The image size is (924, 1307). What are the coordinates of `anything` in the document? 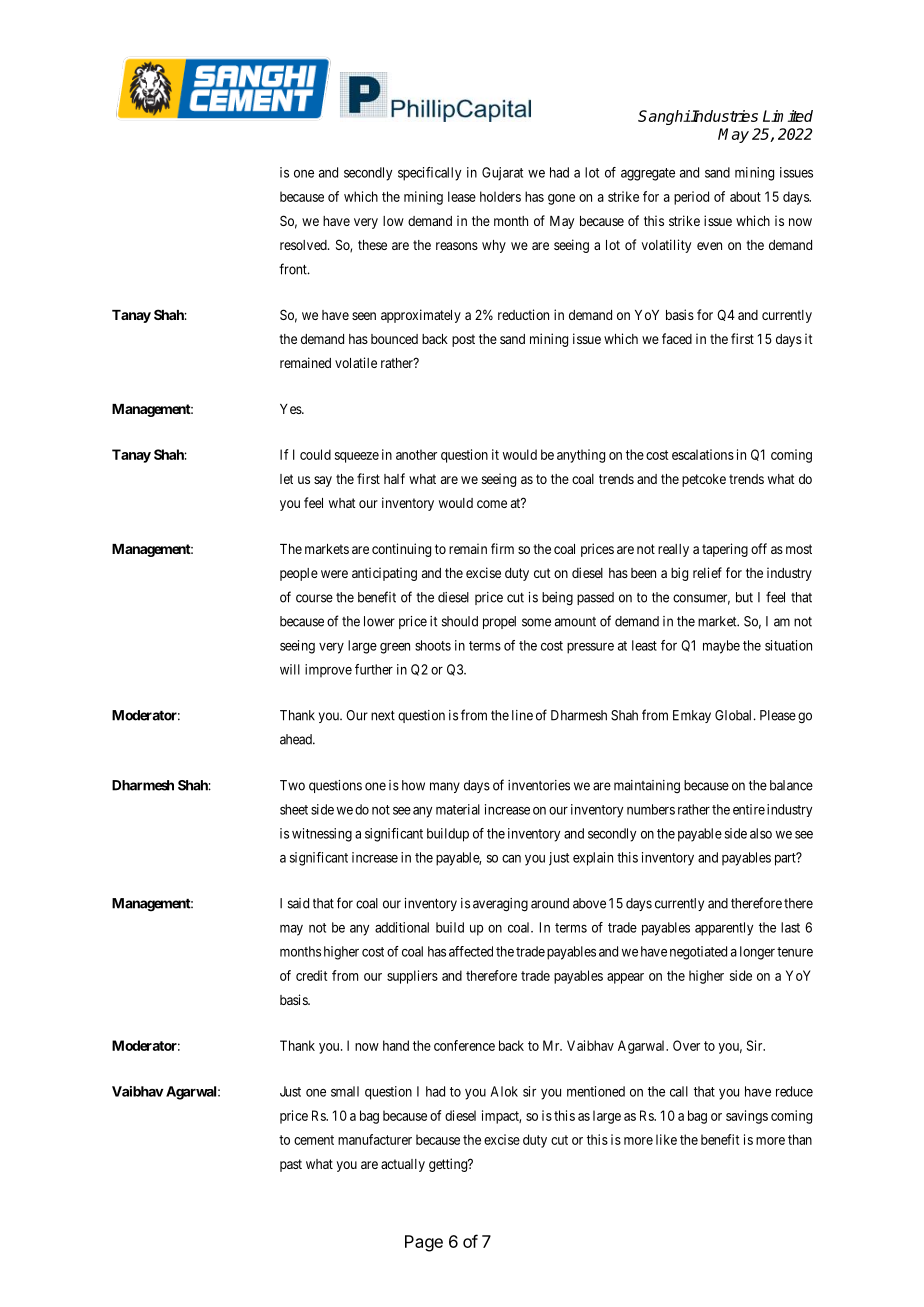 It's located at (581, 456).
